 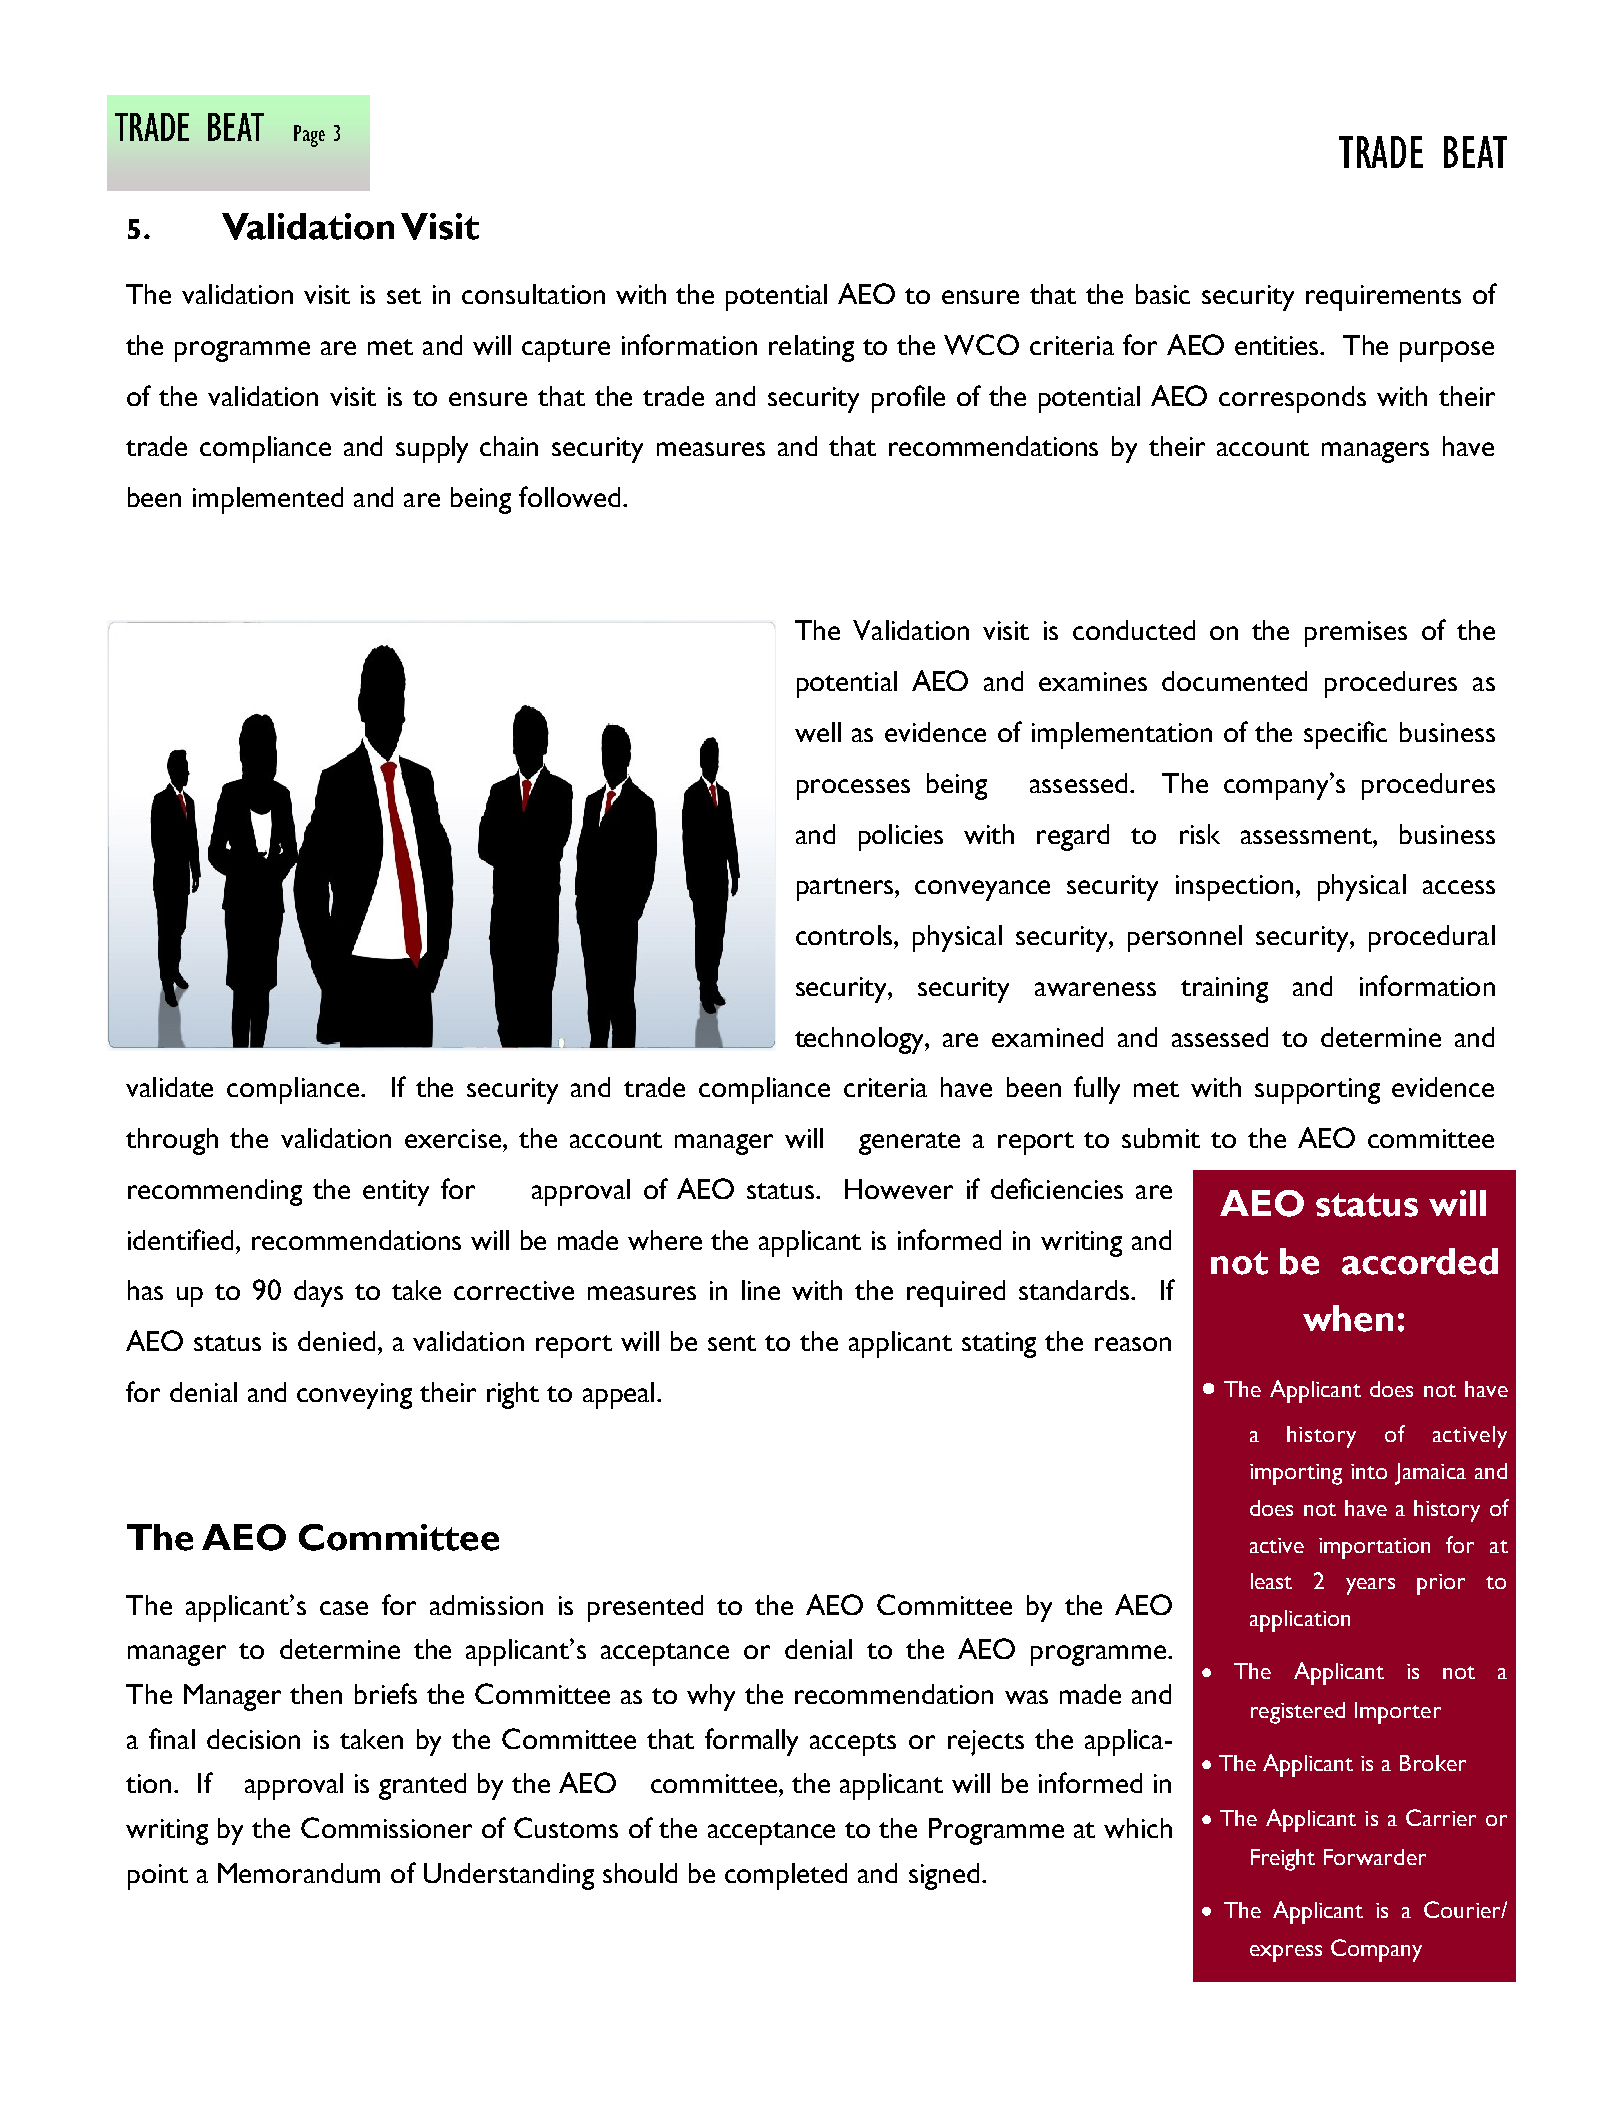 What do you see at coordinates (908, 399) in the screenshot?
I see `profile` at bounding box center [908, 399].
